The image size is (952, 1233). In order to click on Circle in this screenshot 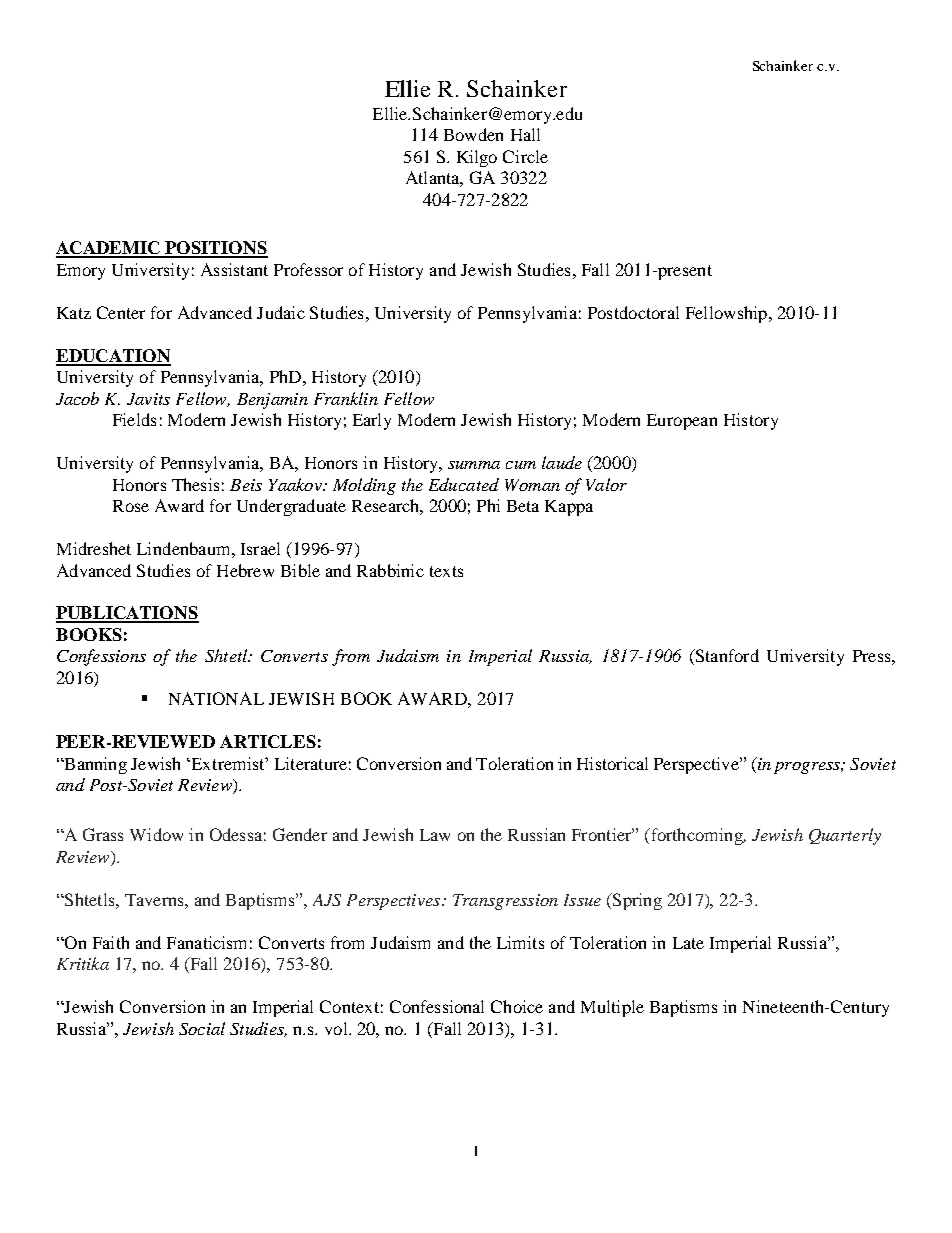, I will do `click(525, 156)`.
